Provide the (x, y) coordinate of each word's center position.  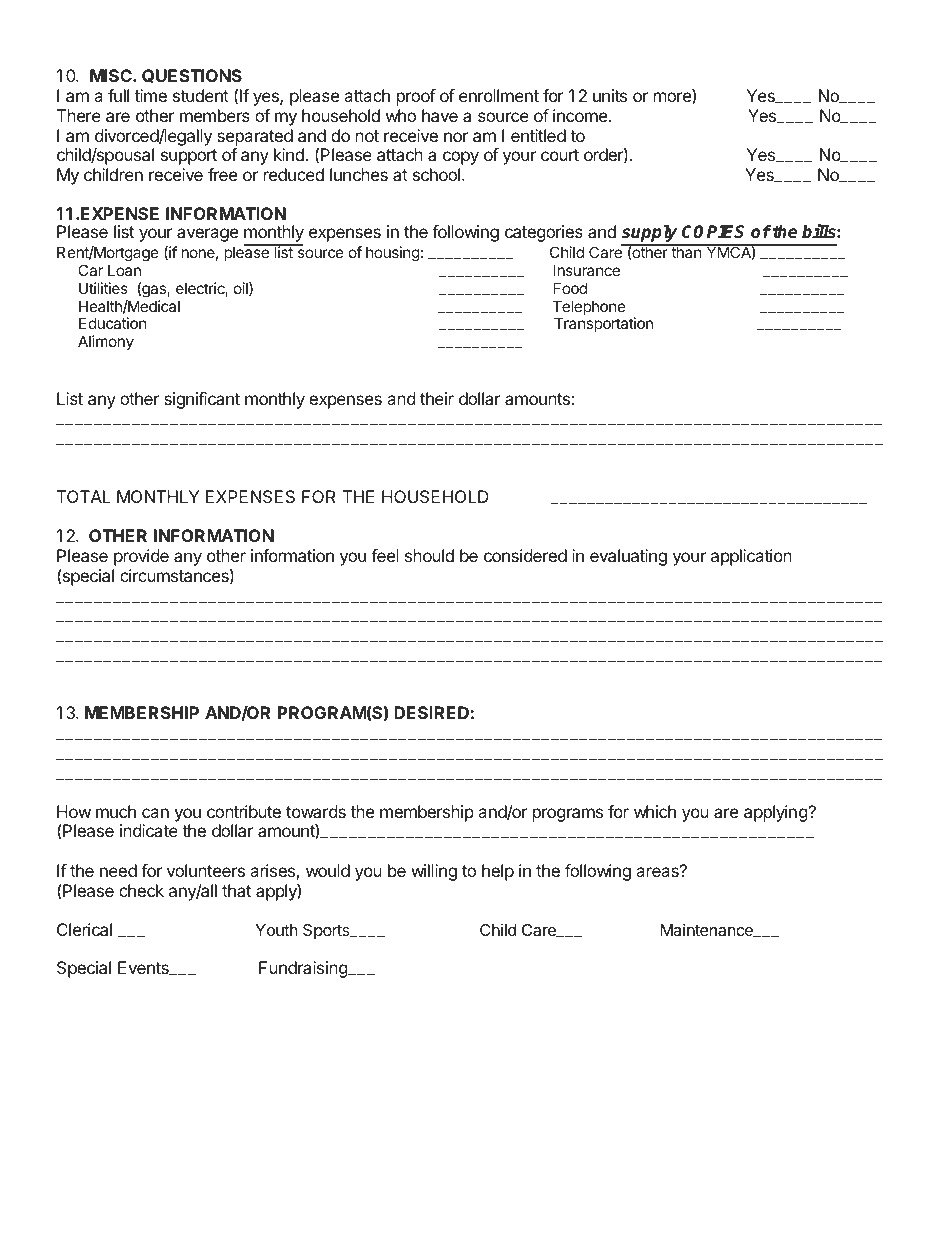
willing (434, 872)
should (429, 555)
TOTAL (84, 496)
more (673, 98)
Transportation (603, 324)
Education (113, 323)
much (116, 811)
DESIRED (431, 712)
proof (416, 97)
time (151, 95)
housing (393, 254)
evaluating (628, 557)
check (141, 890)
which (655, 811)
